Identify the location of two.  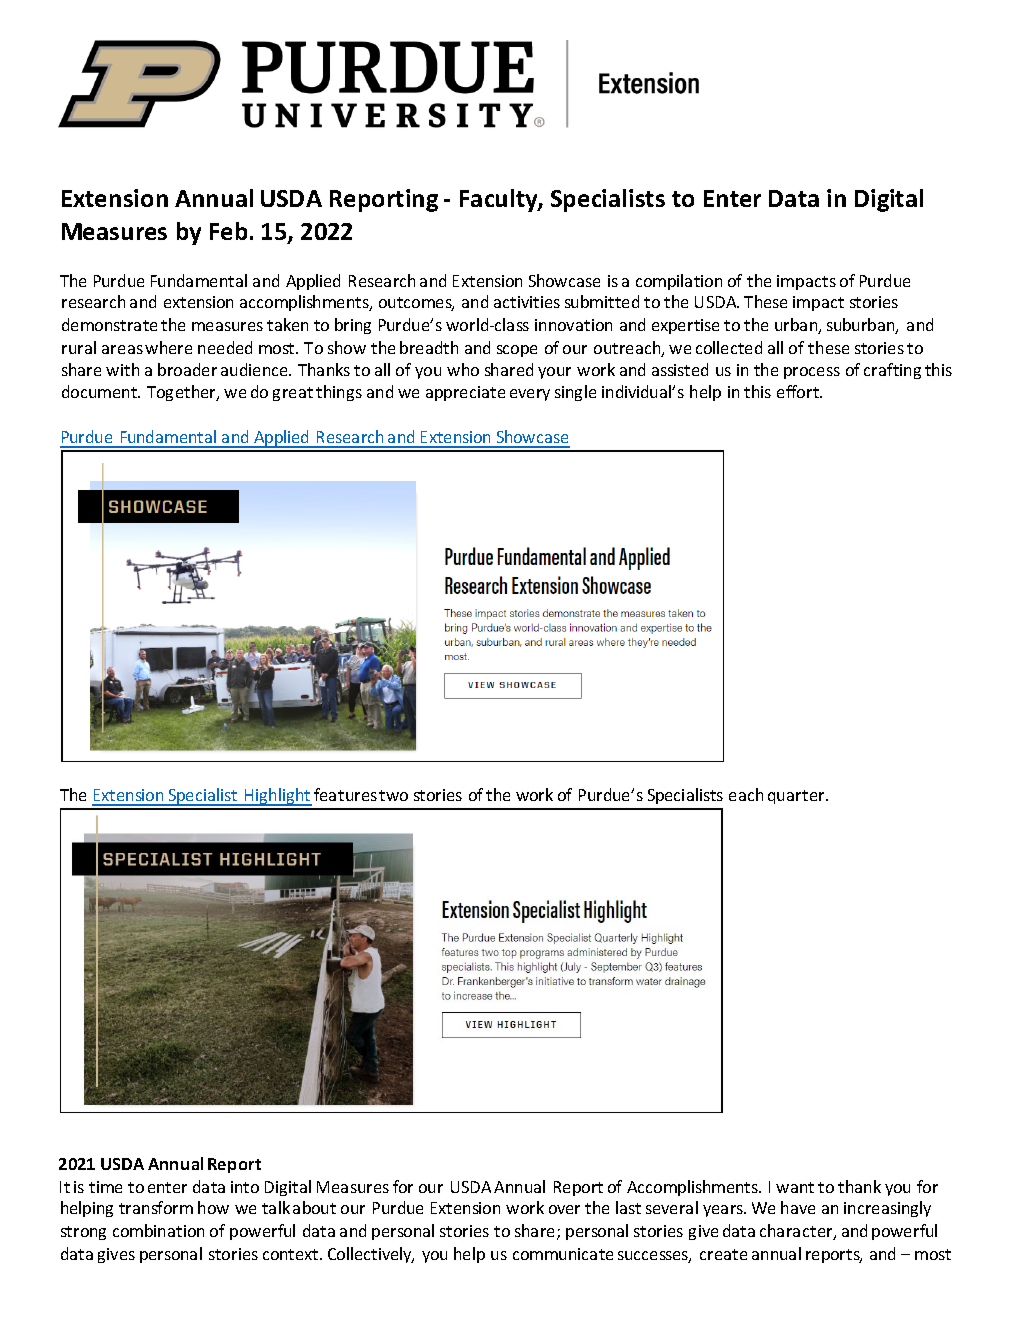
(393, 795).
